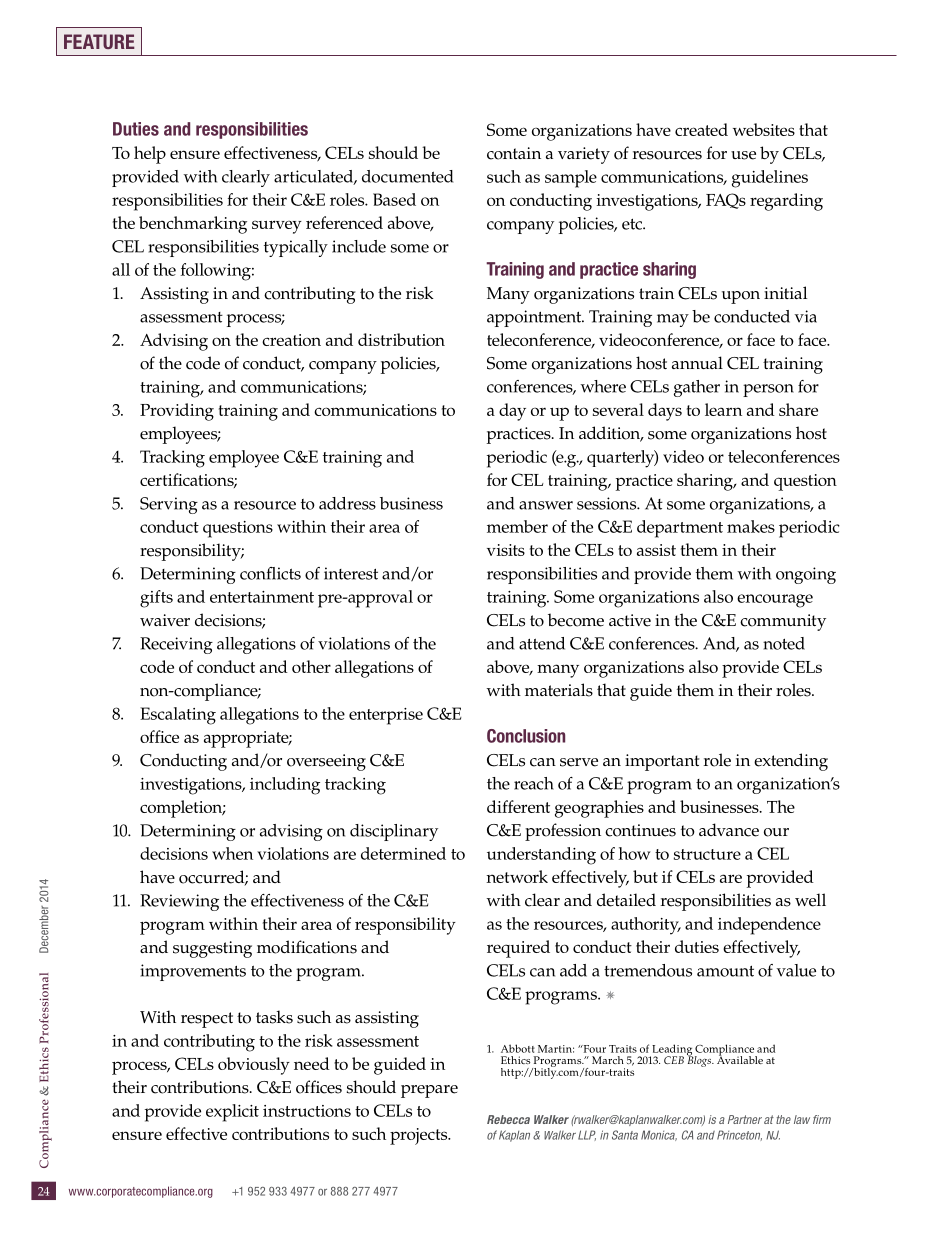  Describe the element at coordinates (745, 1119) in the screenshot. I see `Partner` at that location.
